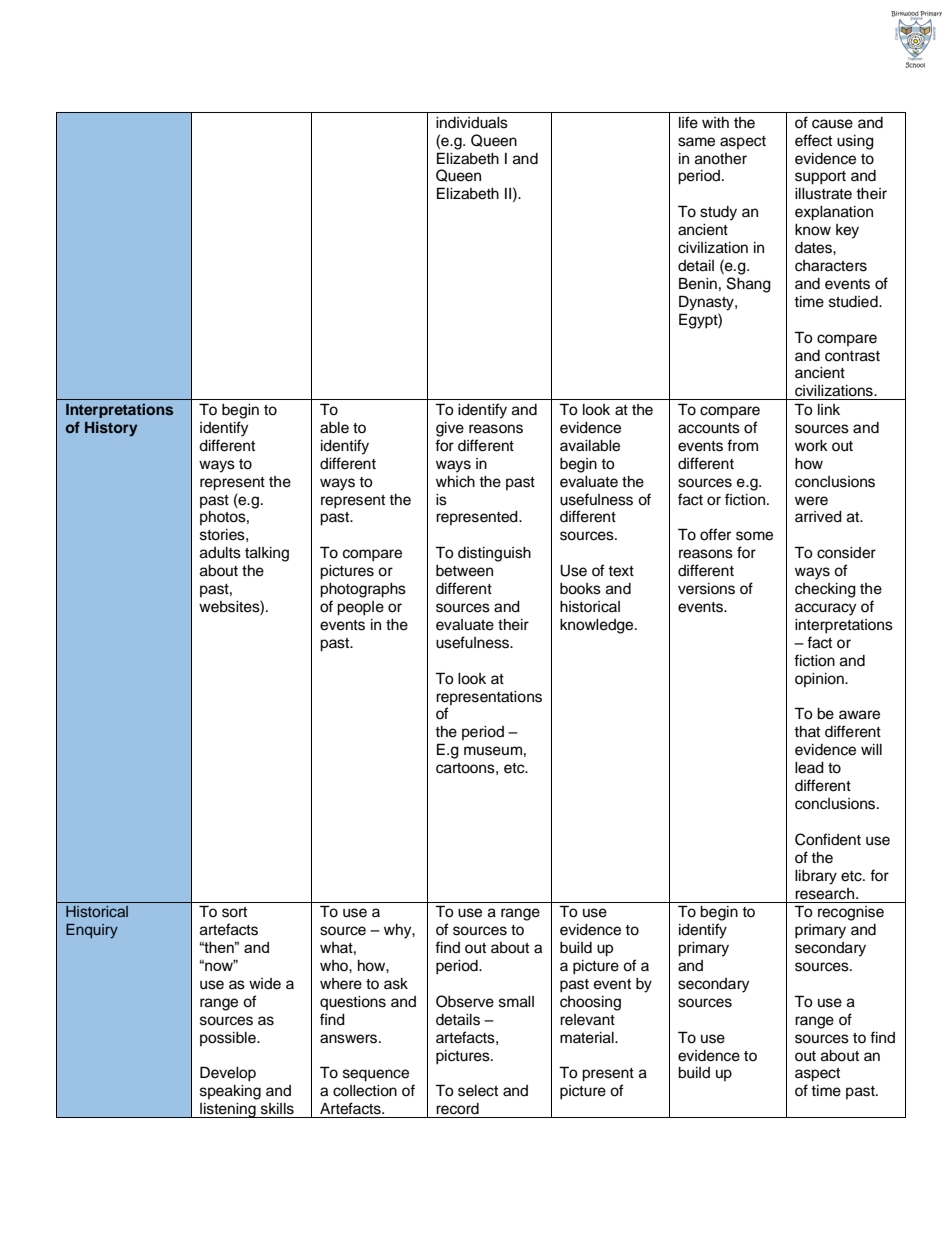 The height and width of the page is (1233, 952). I want to click on museum, so click(493, 751).
